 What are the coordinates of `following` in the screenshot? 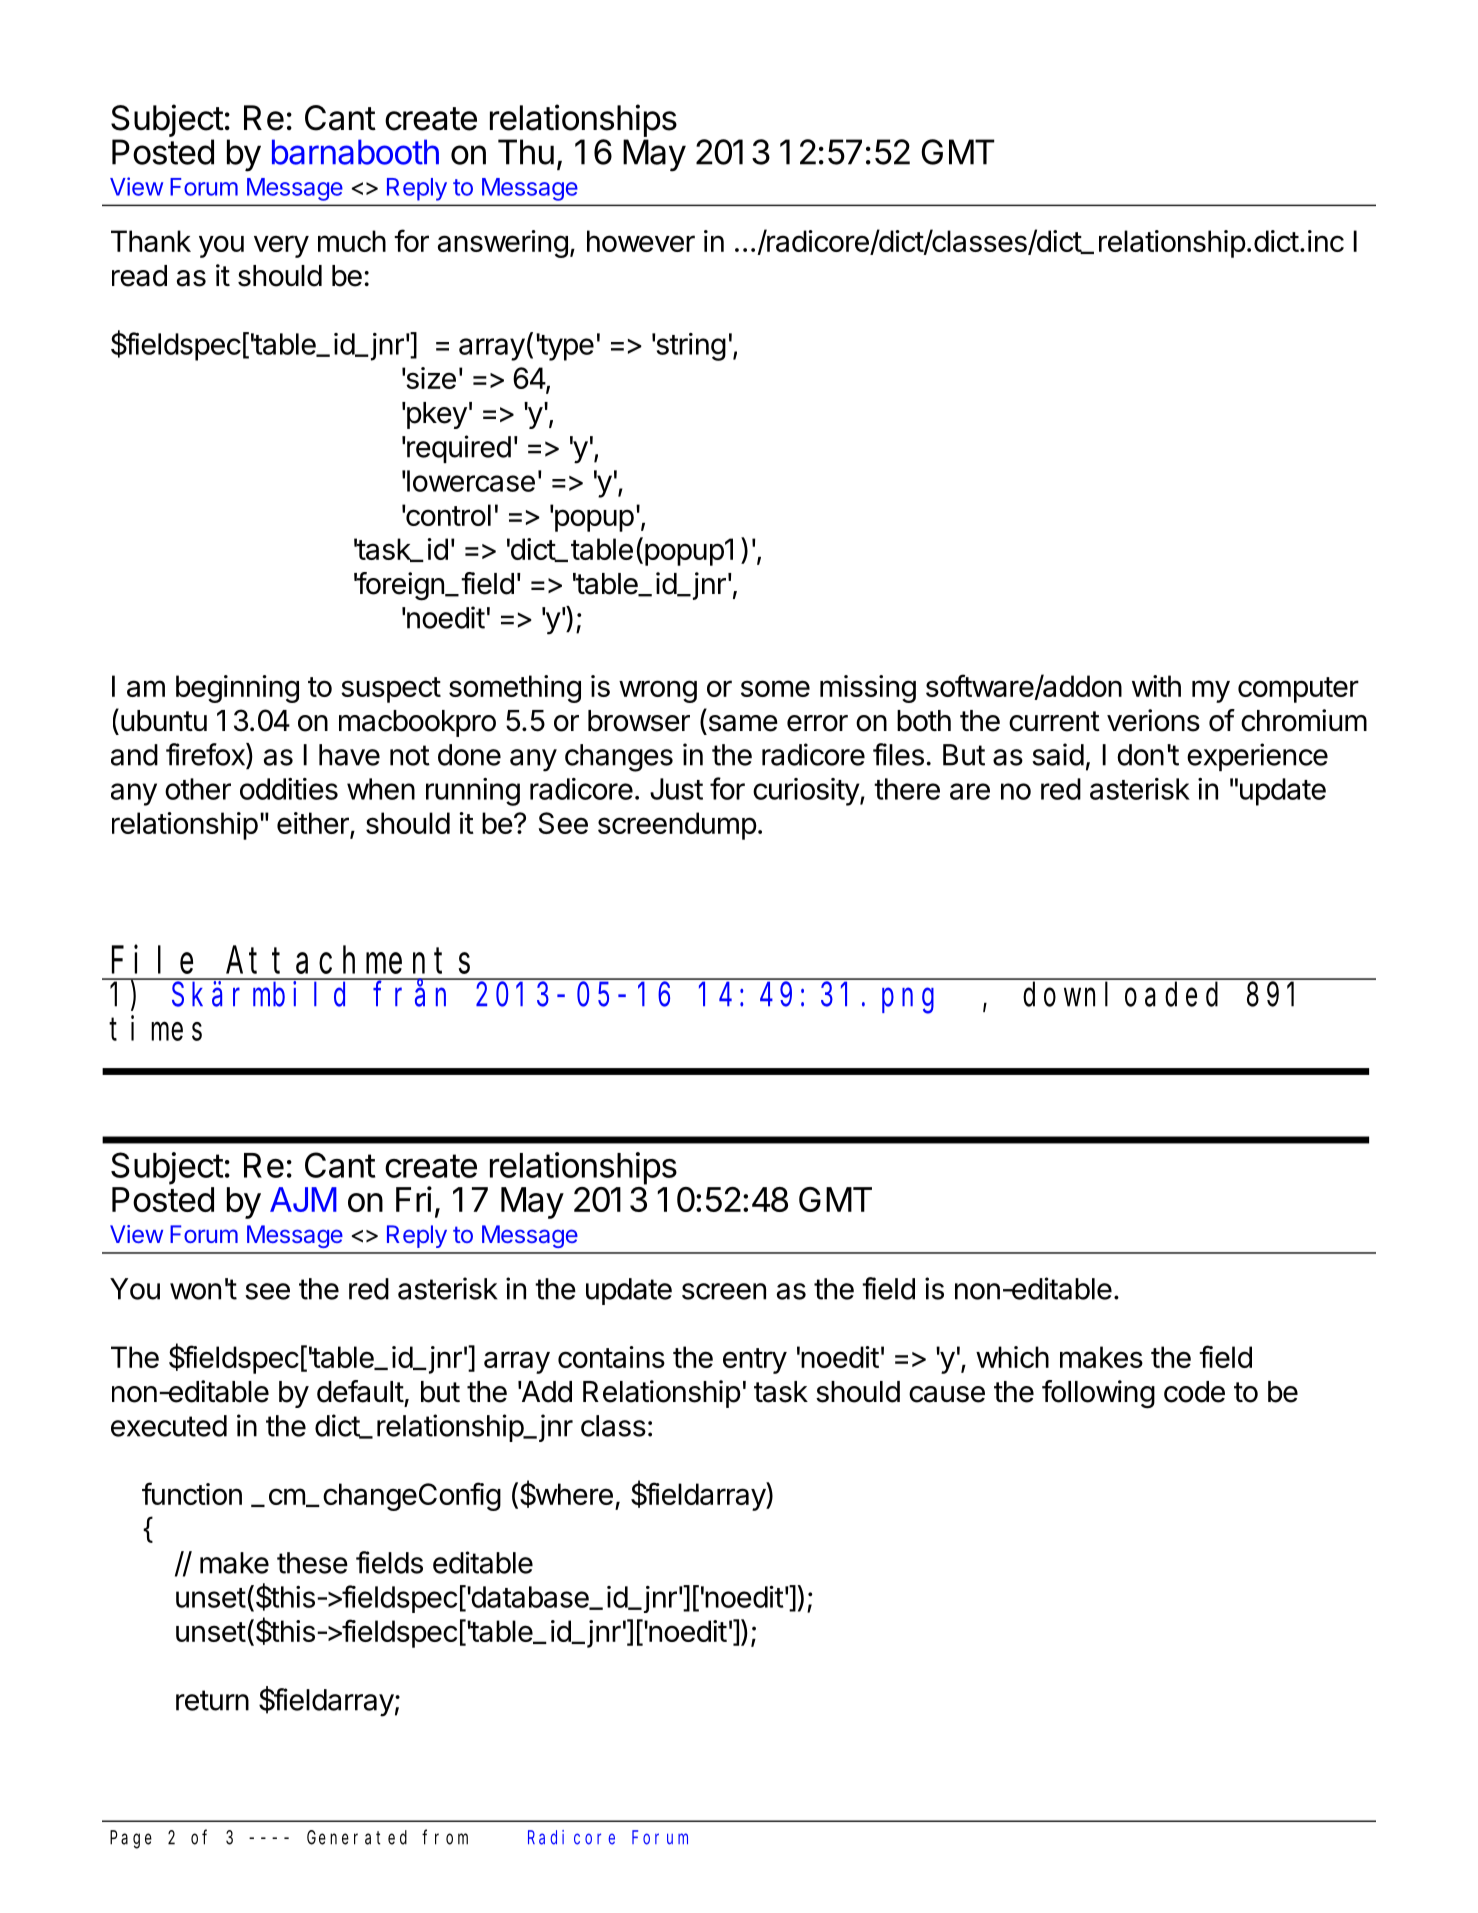 It's located at (1098, 1394).
